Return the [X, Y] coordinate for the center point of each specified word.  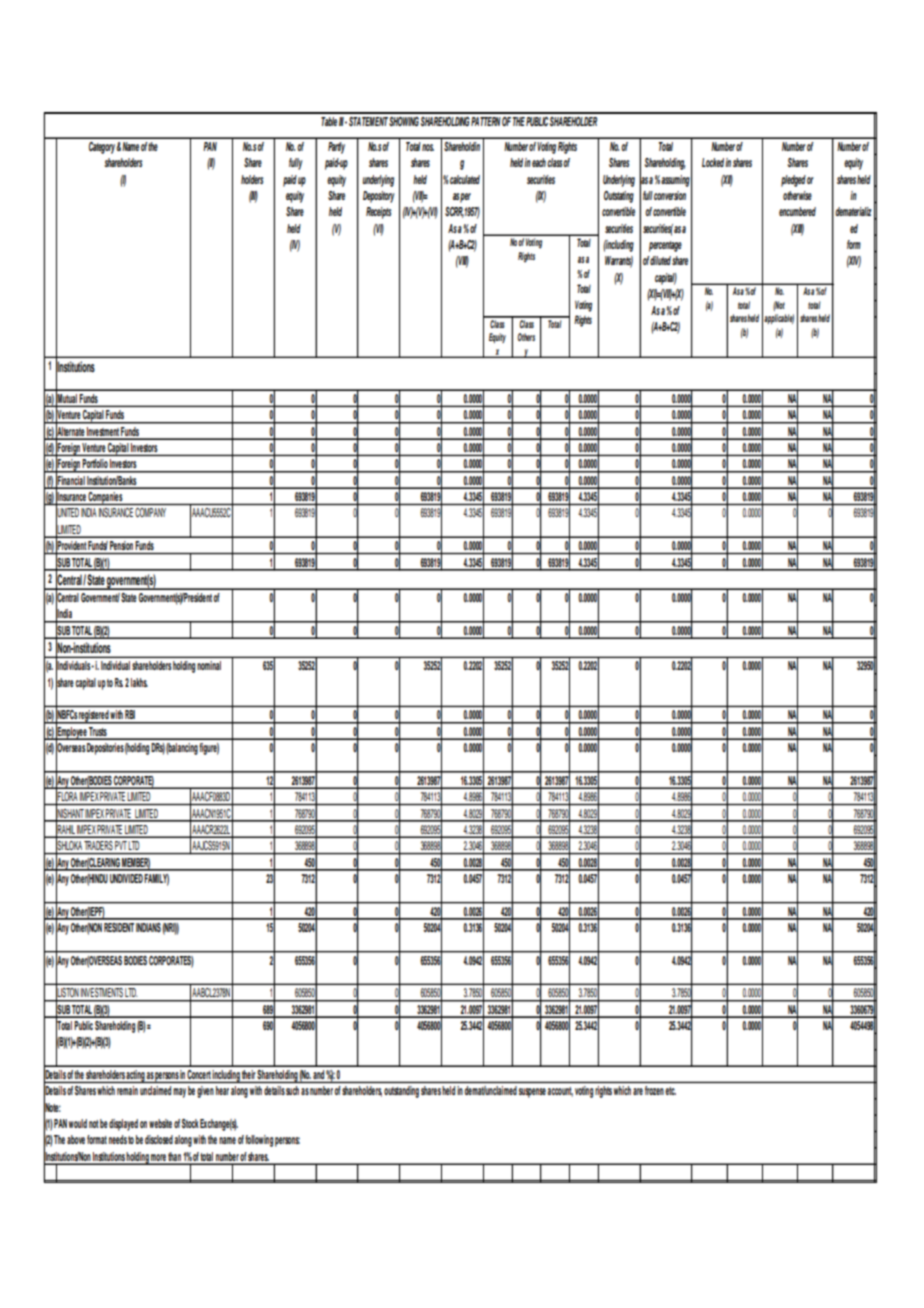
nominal [209, 665]
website [160, 1123]
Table [329, 121]
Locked [713, 162]
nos [428, 147]
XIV [854, 262]
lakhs [139, 682]
